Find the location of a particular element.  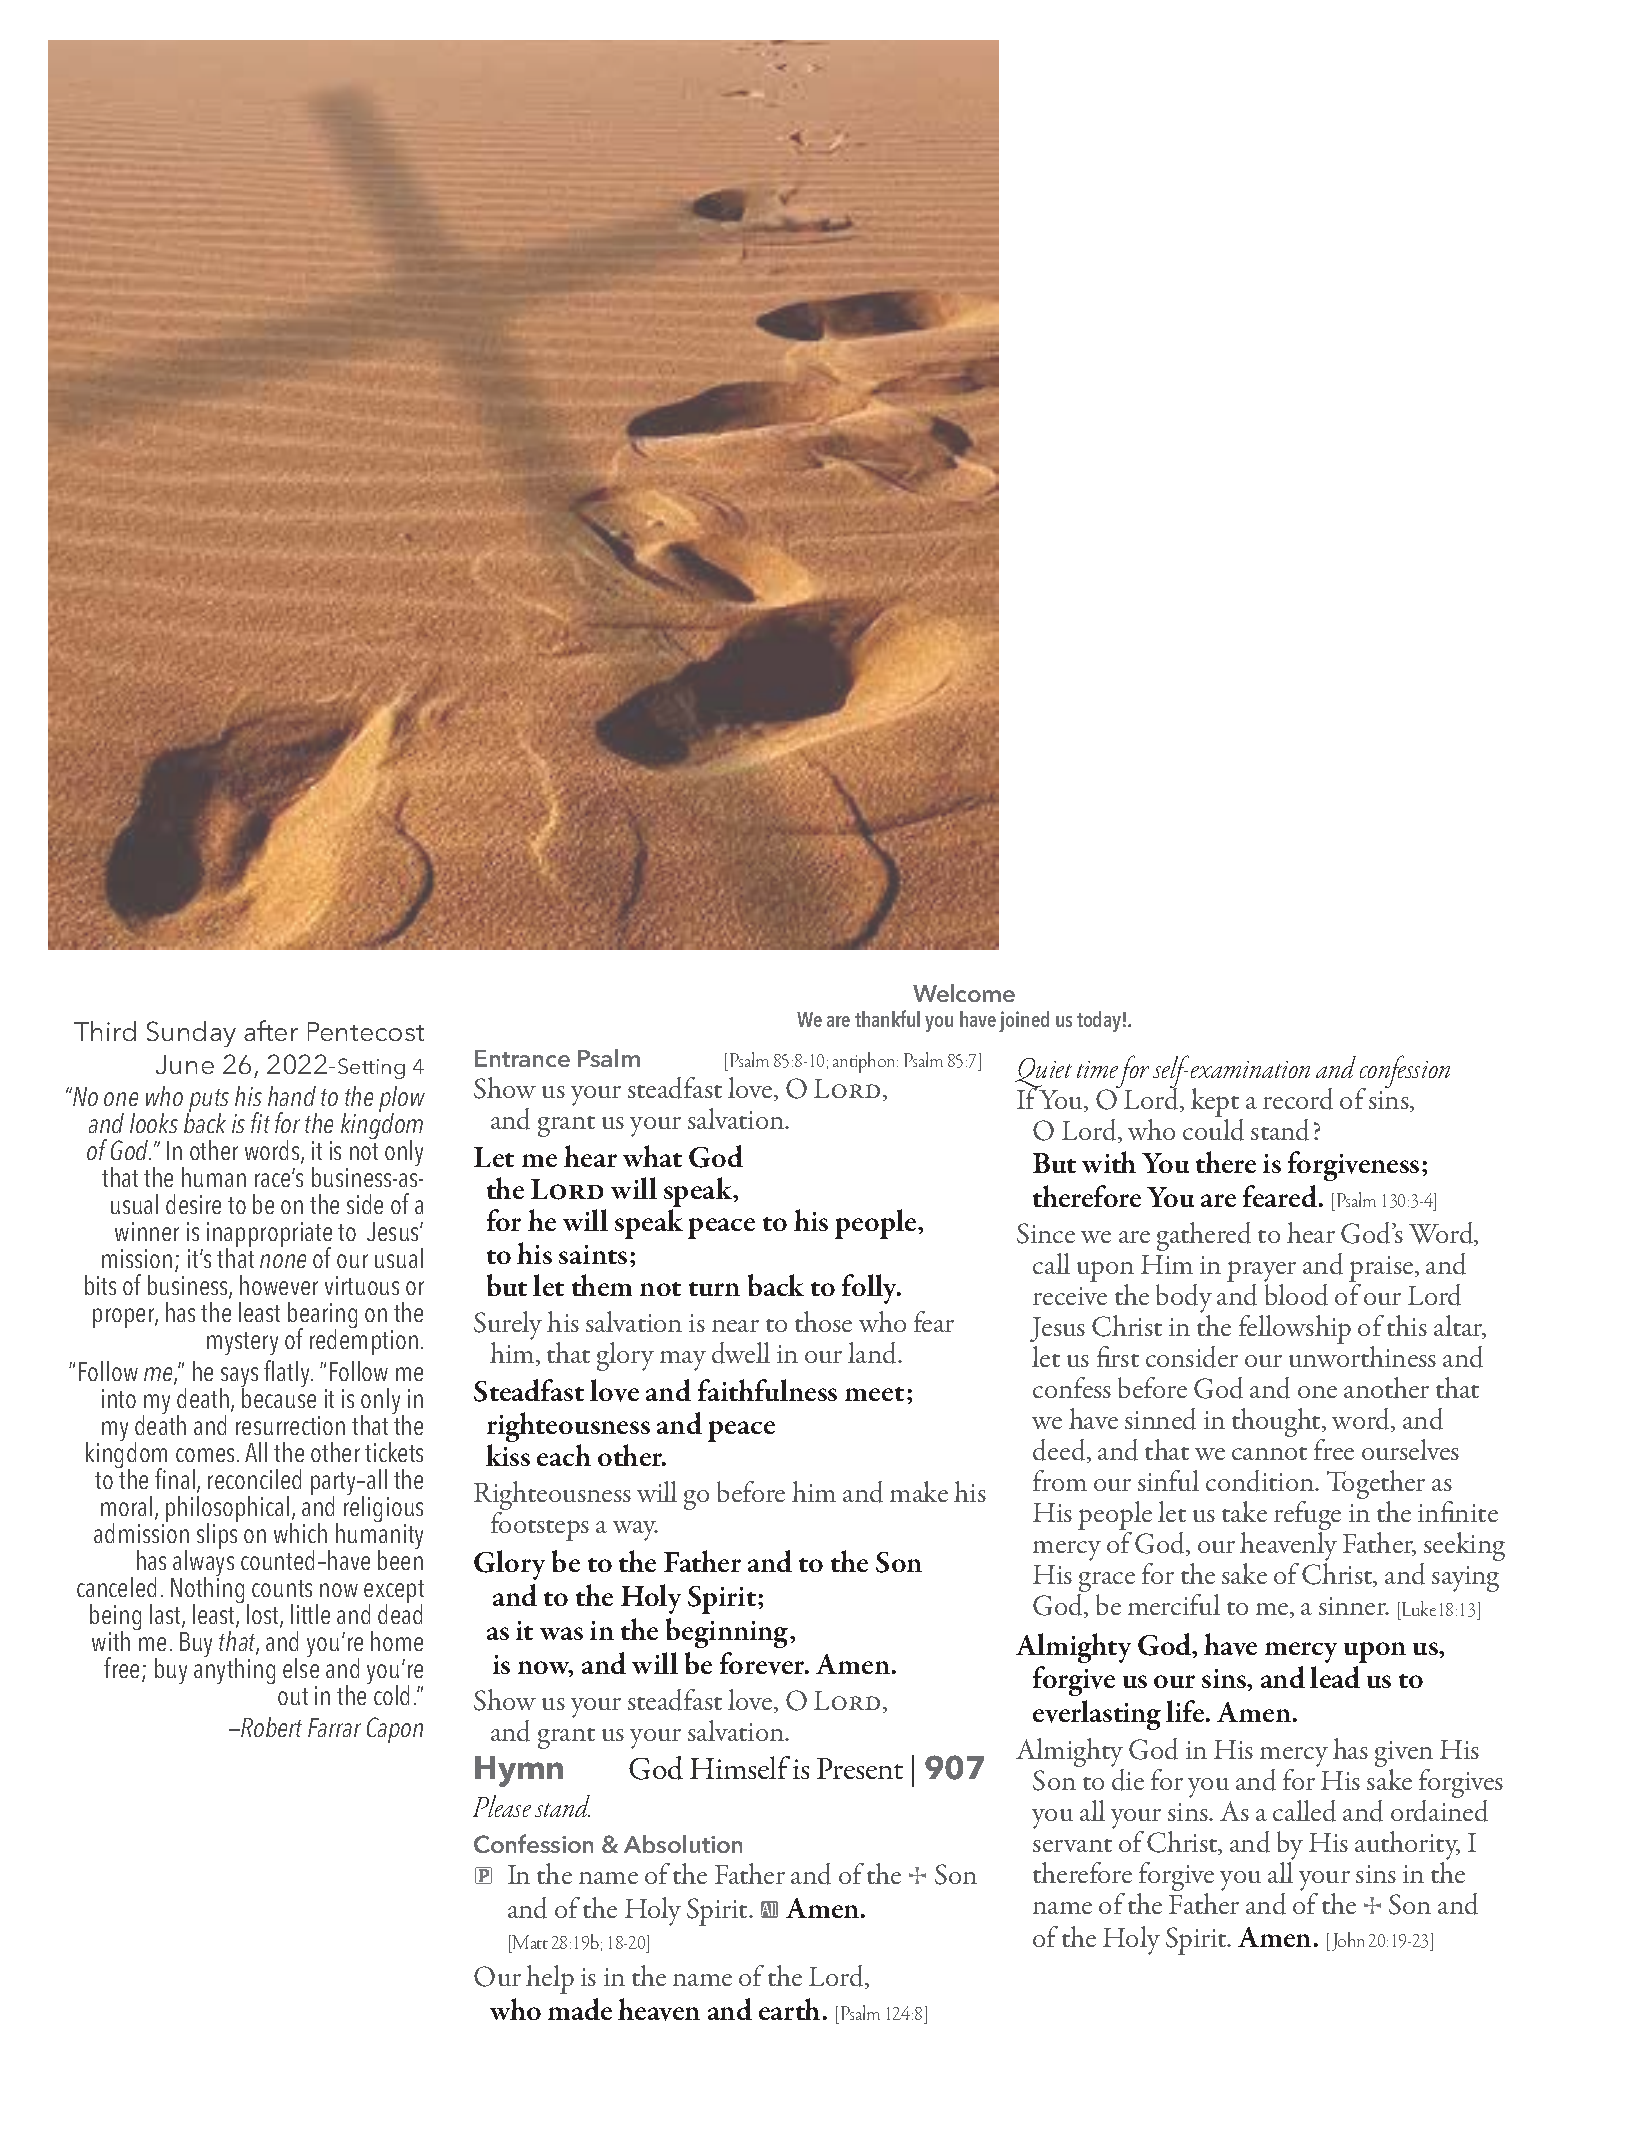

anything is located at coordinates (234, 1669).
